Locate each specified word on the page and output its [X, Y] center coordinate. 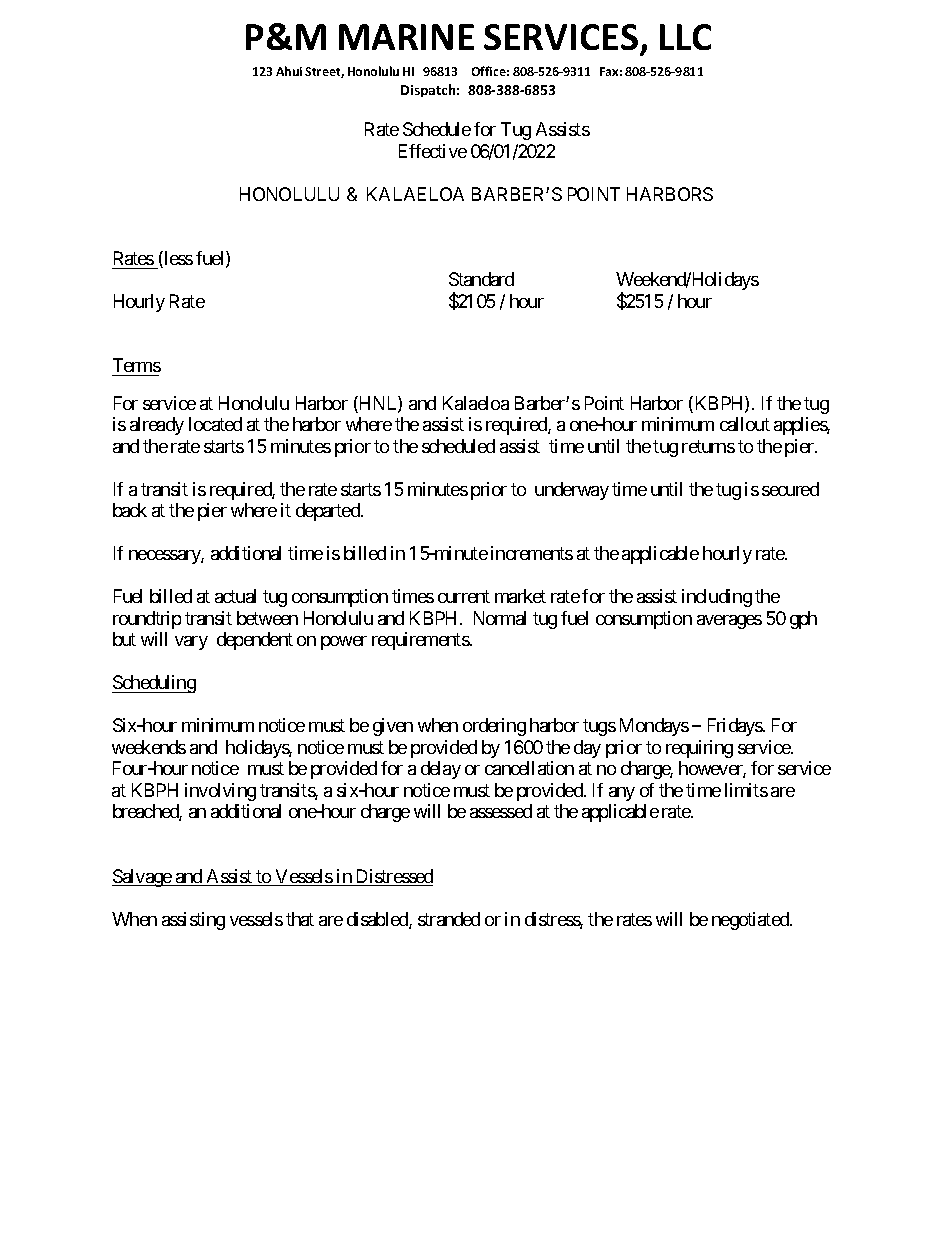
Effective [433, 151]
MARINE [406, 37]
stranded [449, 919]
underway [572, 491]
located [215, 424]
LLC [685, 37]
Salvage [142, 878]
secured [790, 489]
